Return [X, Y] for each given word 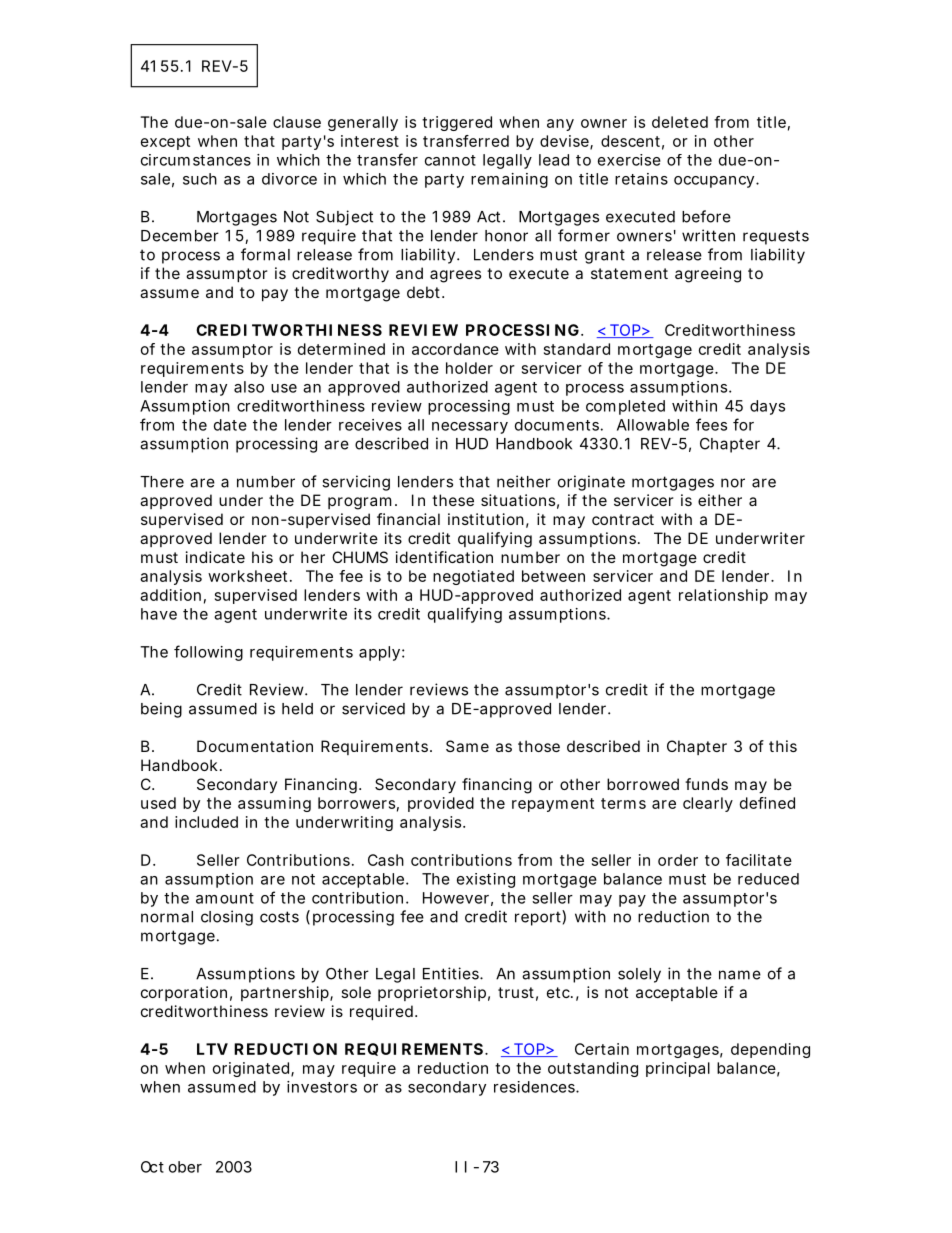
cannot [450, 160]
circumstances [196, 160]
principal [678, 1069]
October [171, 1167]
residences [535, 1087]
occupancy [714, 182]
